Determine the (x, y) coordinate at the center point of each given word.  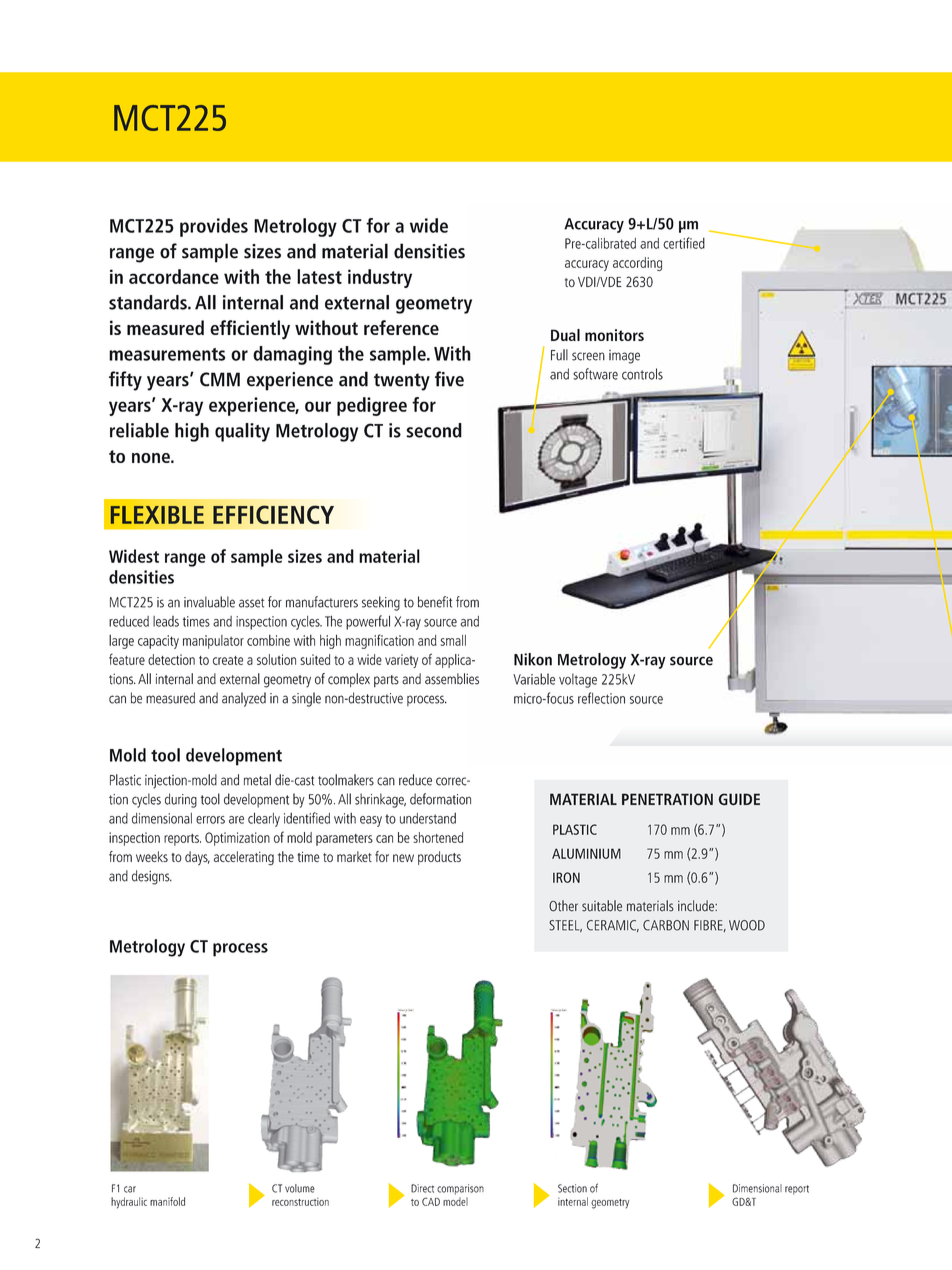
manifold (167, 1201)
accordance (174, 276)
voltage (578, 680)
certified (684, 243)
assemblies (452, 679)
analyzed (244, 699)
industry (380, 278)
